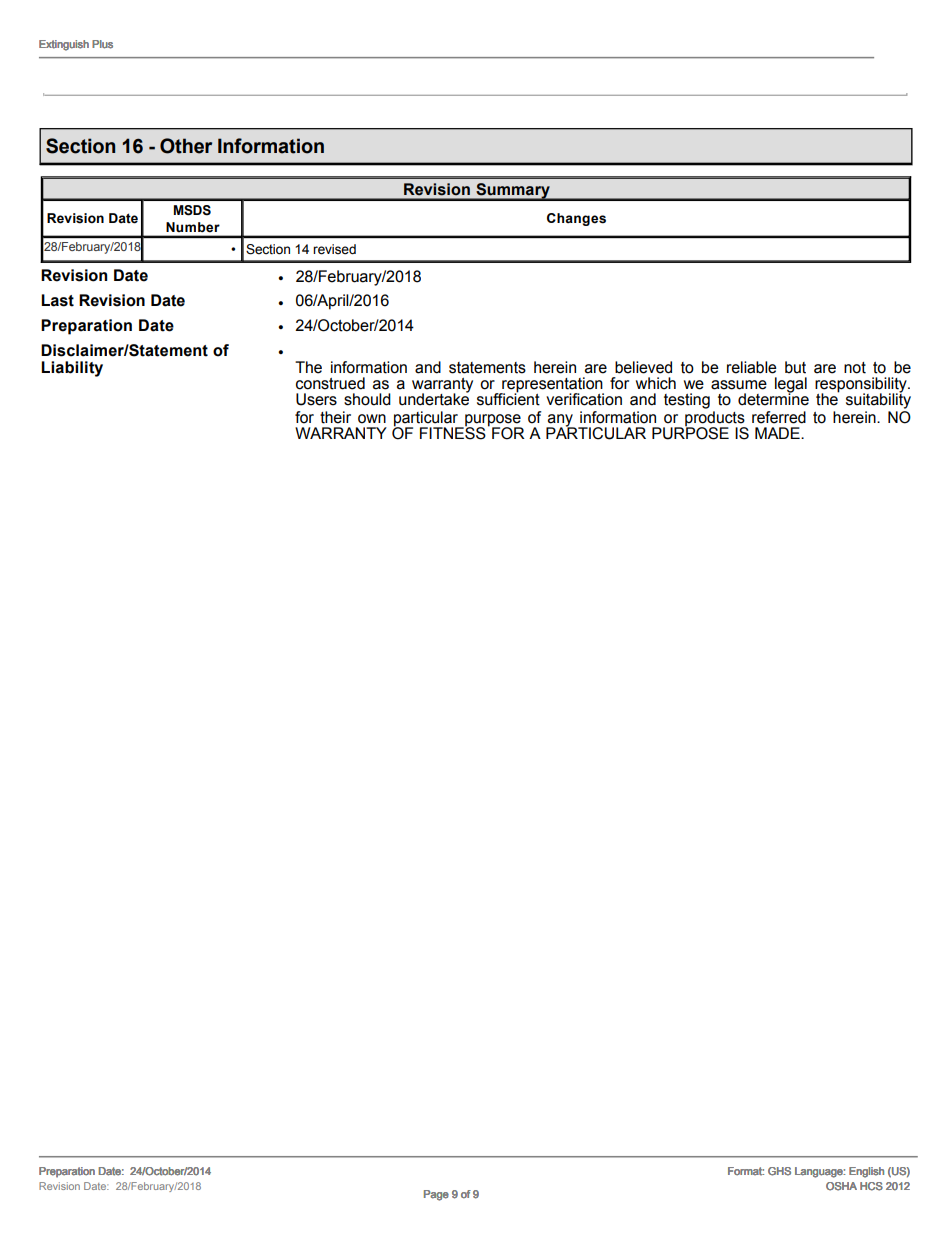  I want to click on GHS, so click(779, 1171).
